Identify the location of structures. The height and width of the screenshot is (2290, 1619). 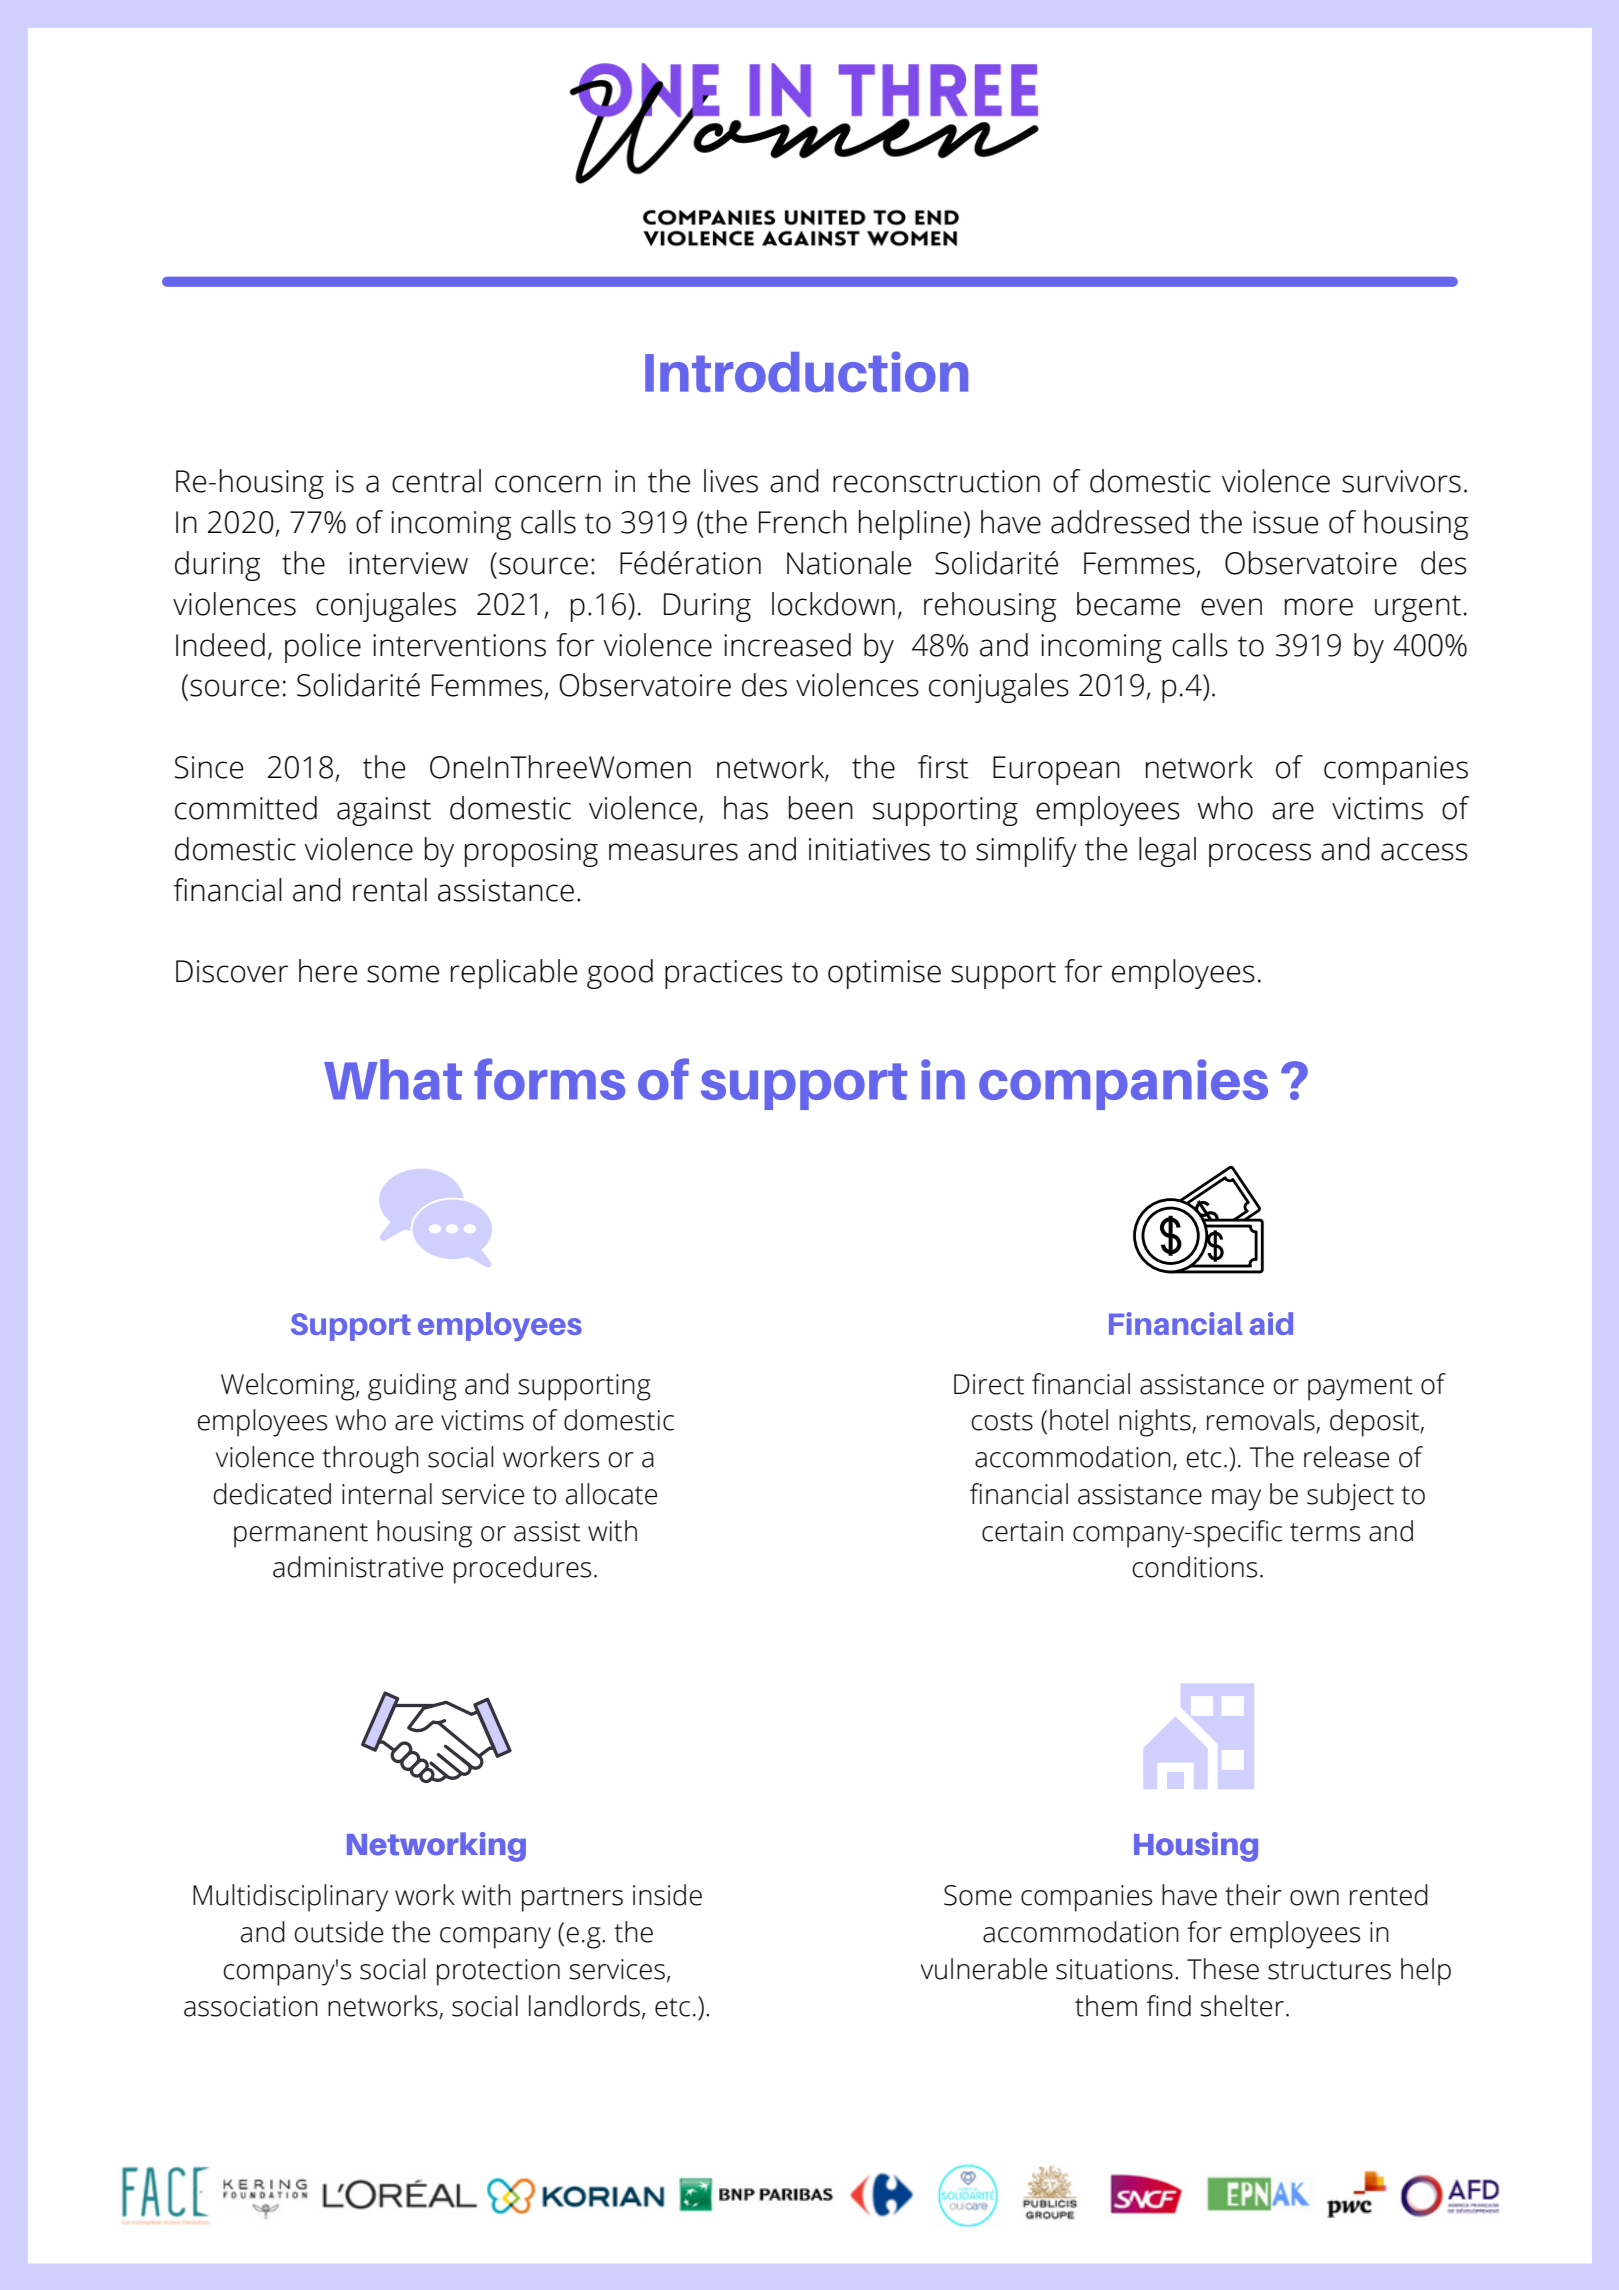
(1329, 1970).
